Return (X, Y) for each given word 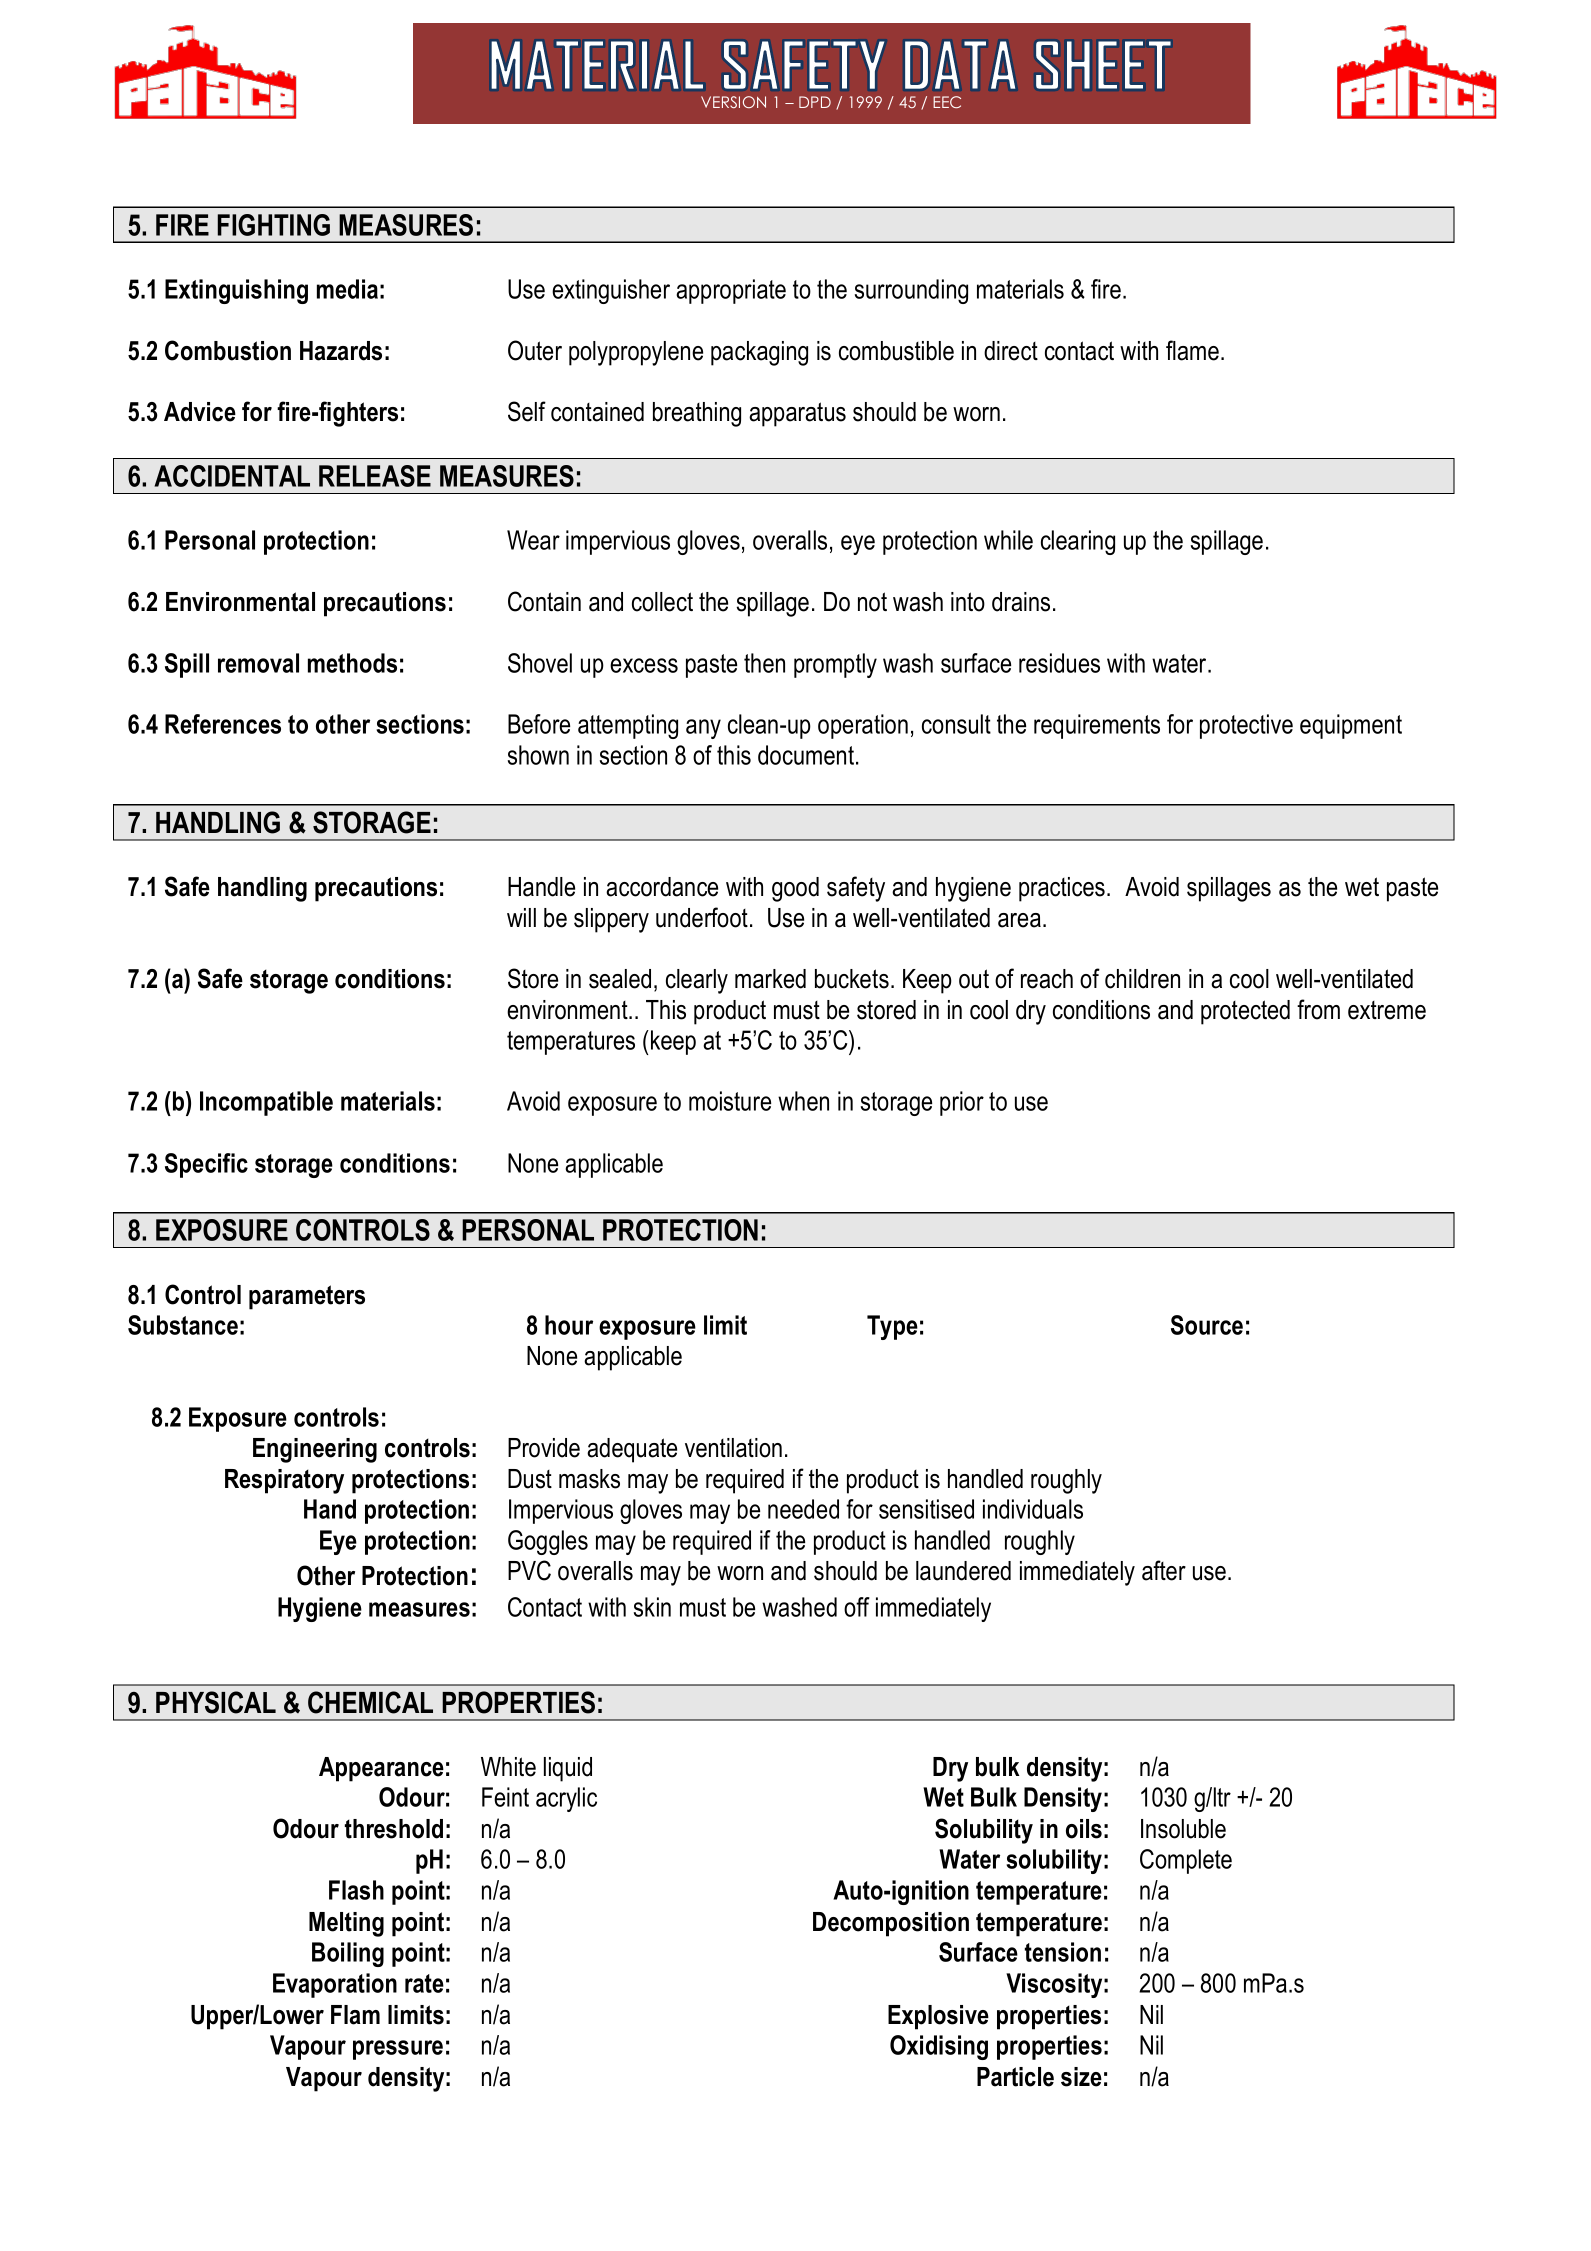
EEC (947, 102)
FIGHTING (273, 225)
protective (1246, 726)
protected (1245, 1012)
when (803, 1101)
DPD (815, 102)
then (764, 663)
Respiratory (284, 1481)
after (1164, 1570)
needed (803, 1509)
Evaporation (335, 1985)
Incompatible (266, 1103)
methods (352, 663)
